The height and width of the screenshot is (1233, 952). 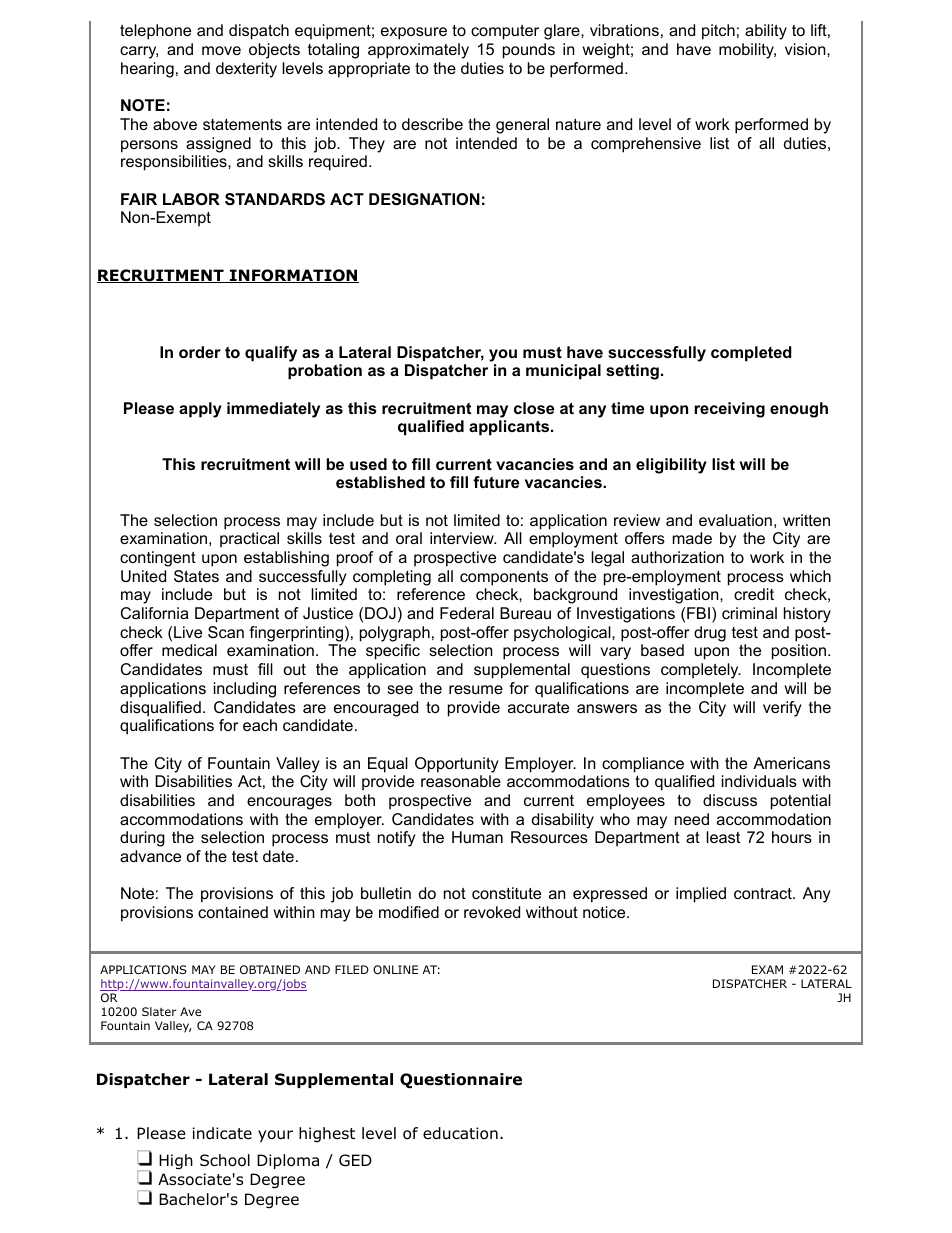 What do you see at coordinates (222, 1133) in the screenshot?
I see `indicate` at bounding box center [222, 1133].
